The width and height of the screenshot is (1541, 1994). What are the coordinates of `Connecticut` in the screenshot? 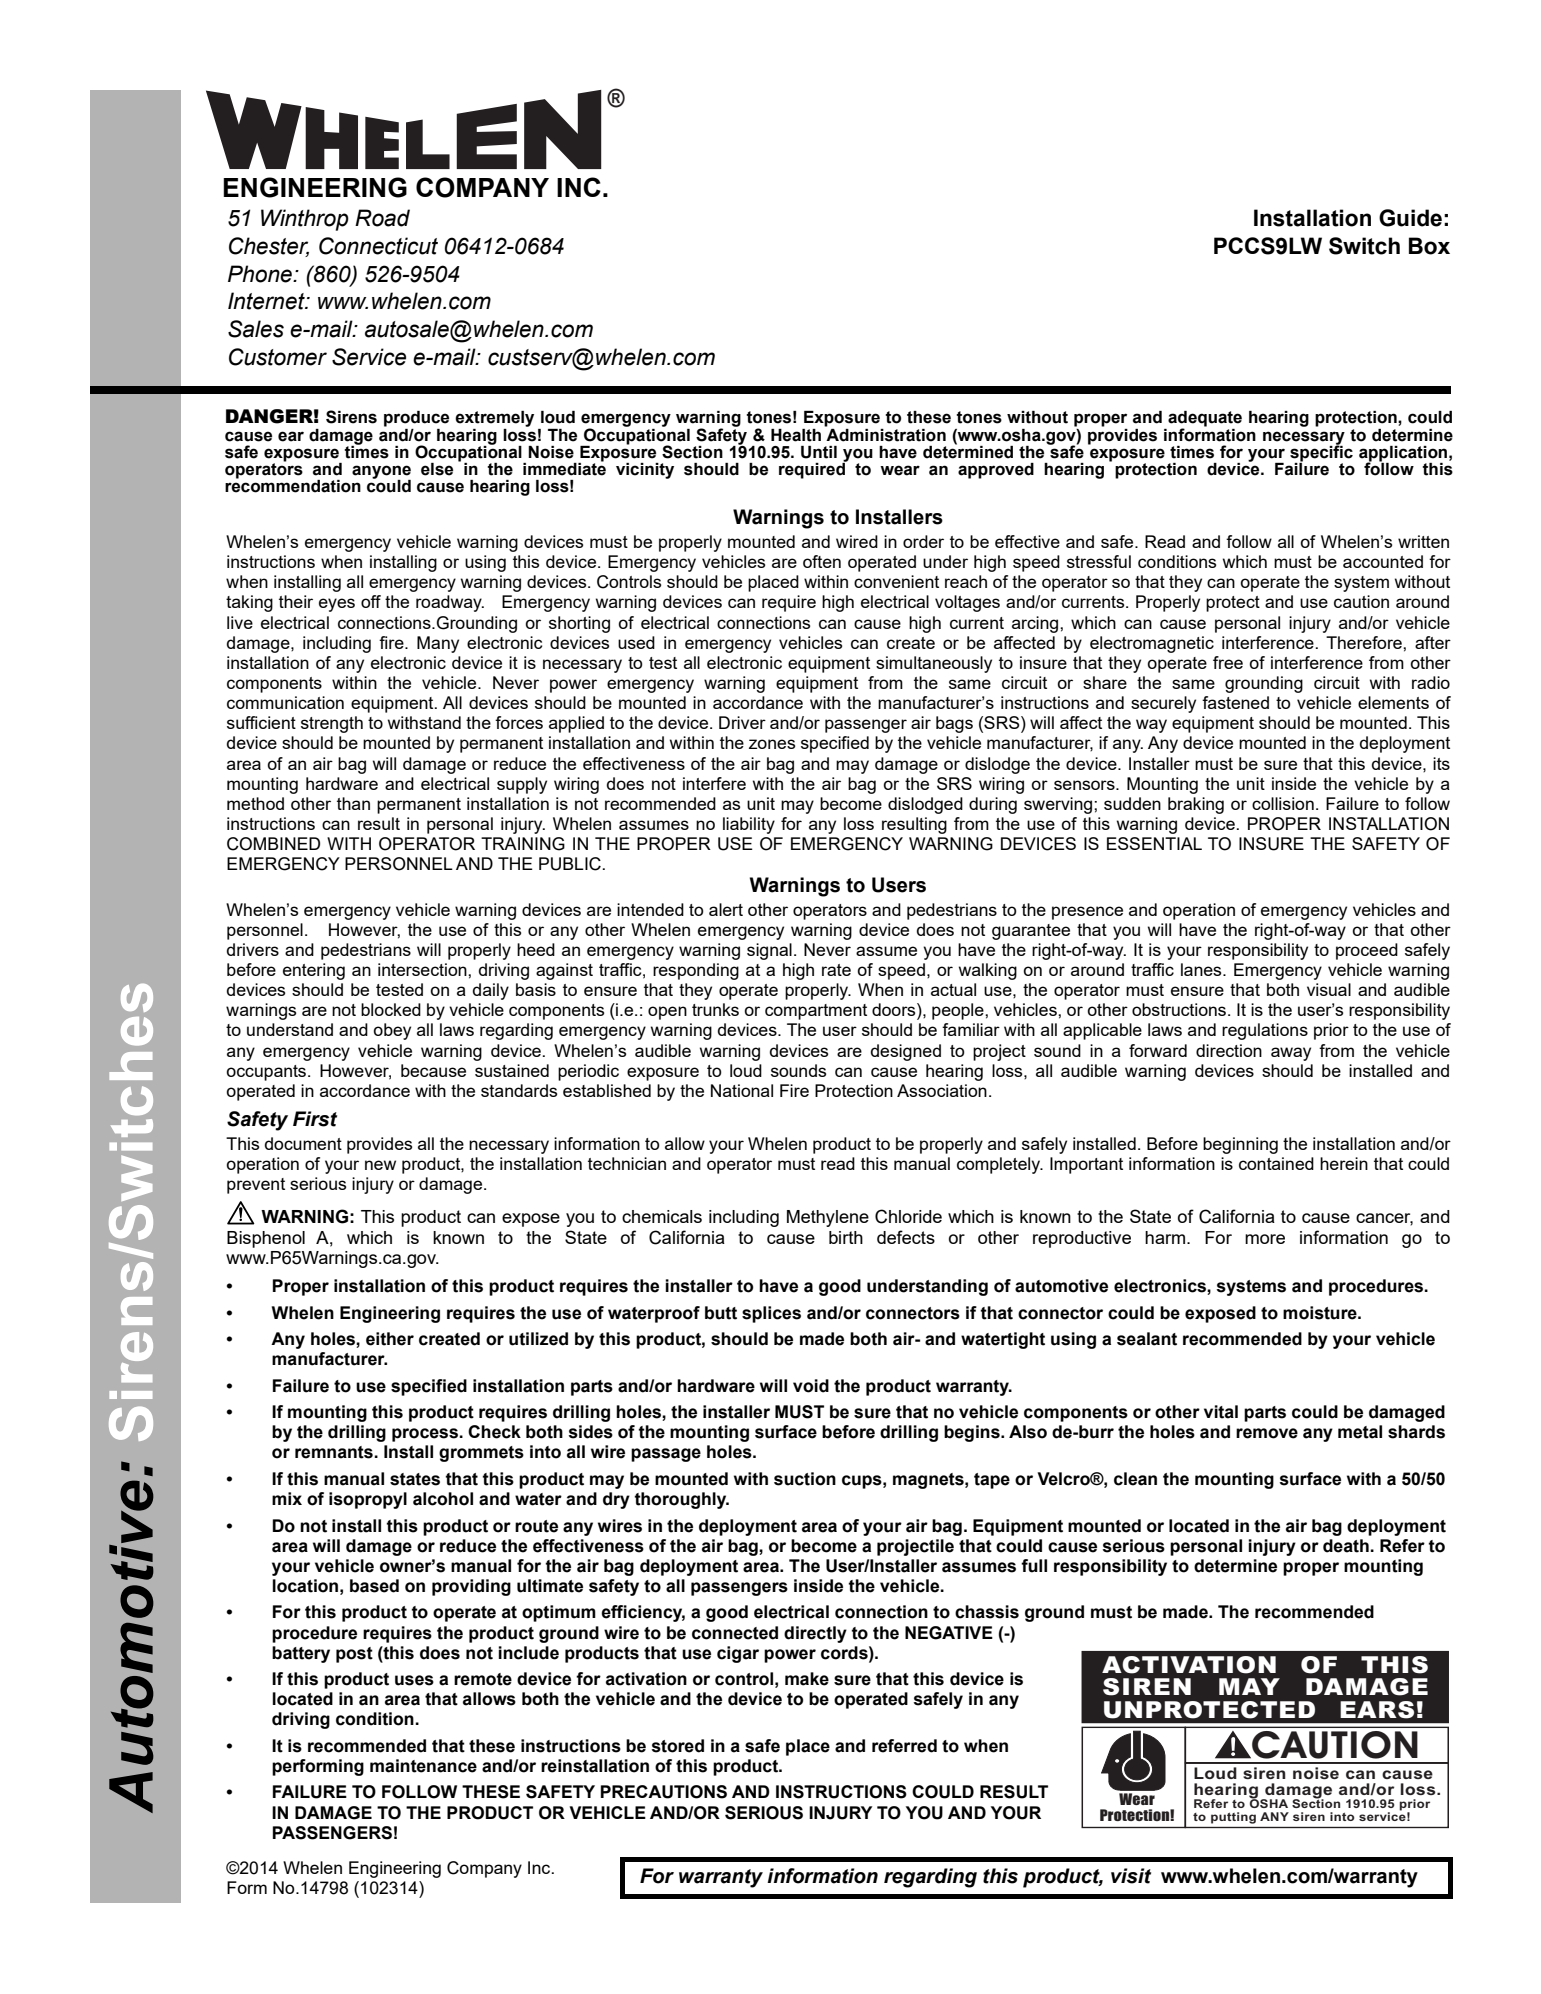 It's located at (378, 246).
